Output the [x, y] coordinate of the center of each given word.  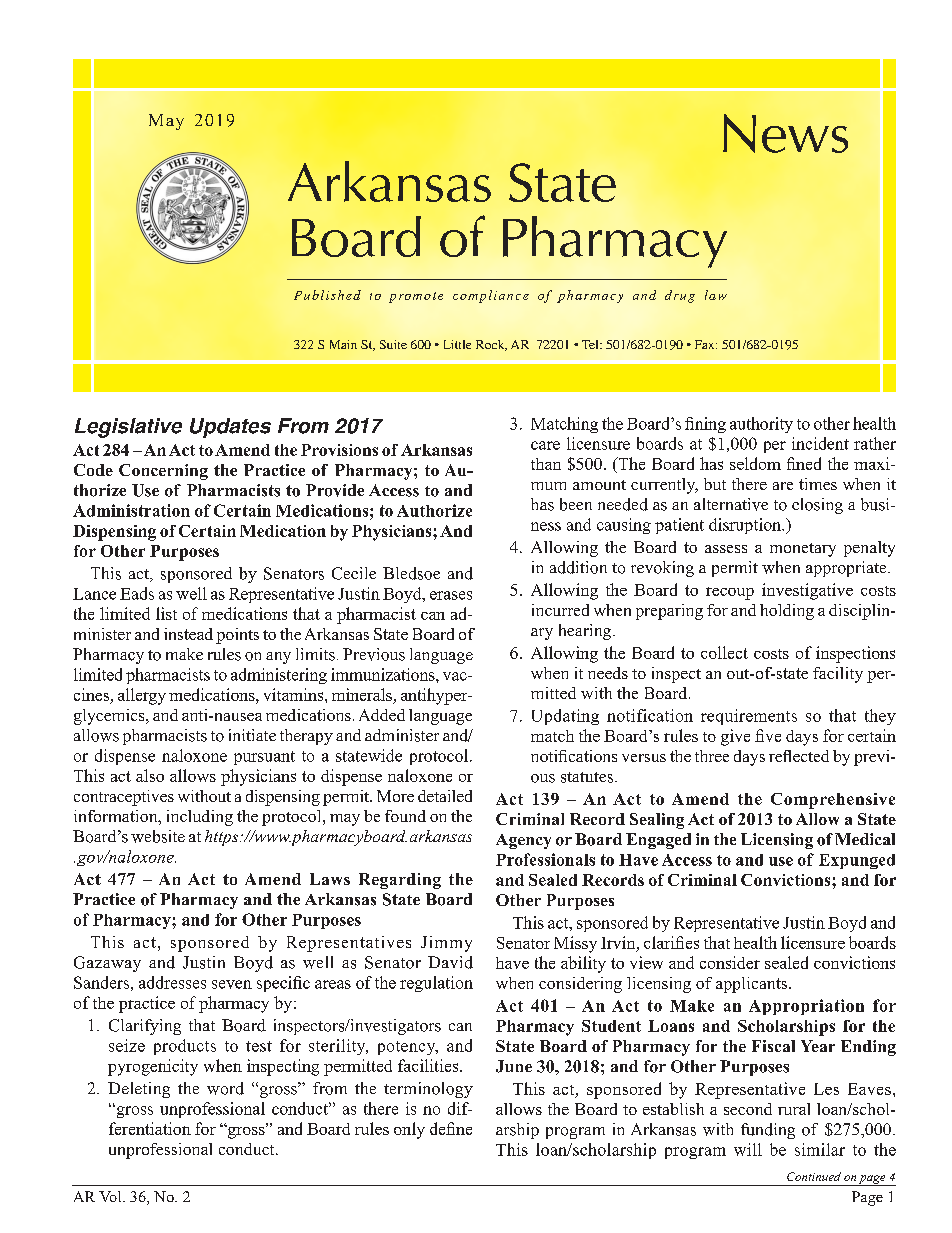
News [785, 133]
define [451, 1128]
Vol [111, 1196]
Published [327, 295]
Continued [814, 1176]
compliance [491, 296]
